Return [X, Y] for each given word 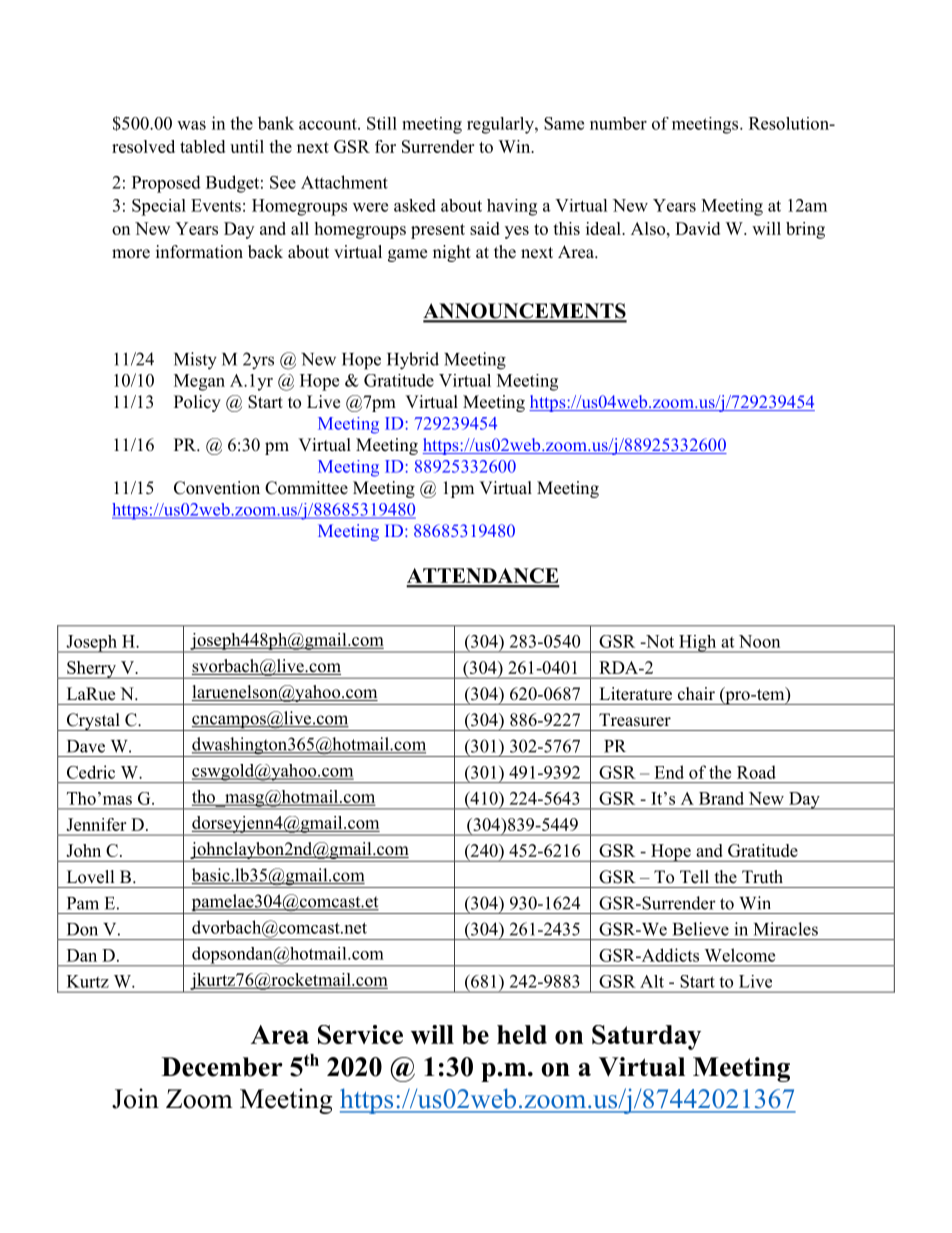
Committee [306, 488]
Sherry [91, 670]
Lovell [91, 877]
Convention [217, 488]
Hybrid [413, 361]
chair [696, 693]
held [522, 1034]
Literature [636, 694]
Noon [759, 641]
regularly [501, 125]
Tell [694, 877]
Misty [195, 361]
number [618, 123]
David [697, 228]
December [222, 1067]
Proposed [166, 184]
